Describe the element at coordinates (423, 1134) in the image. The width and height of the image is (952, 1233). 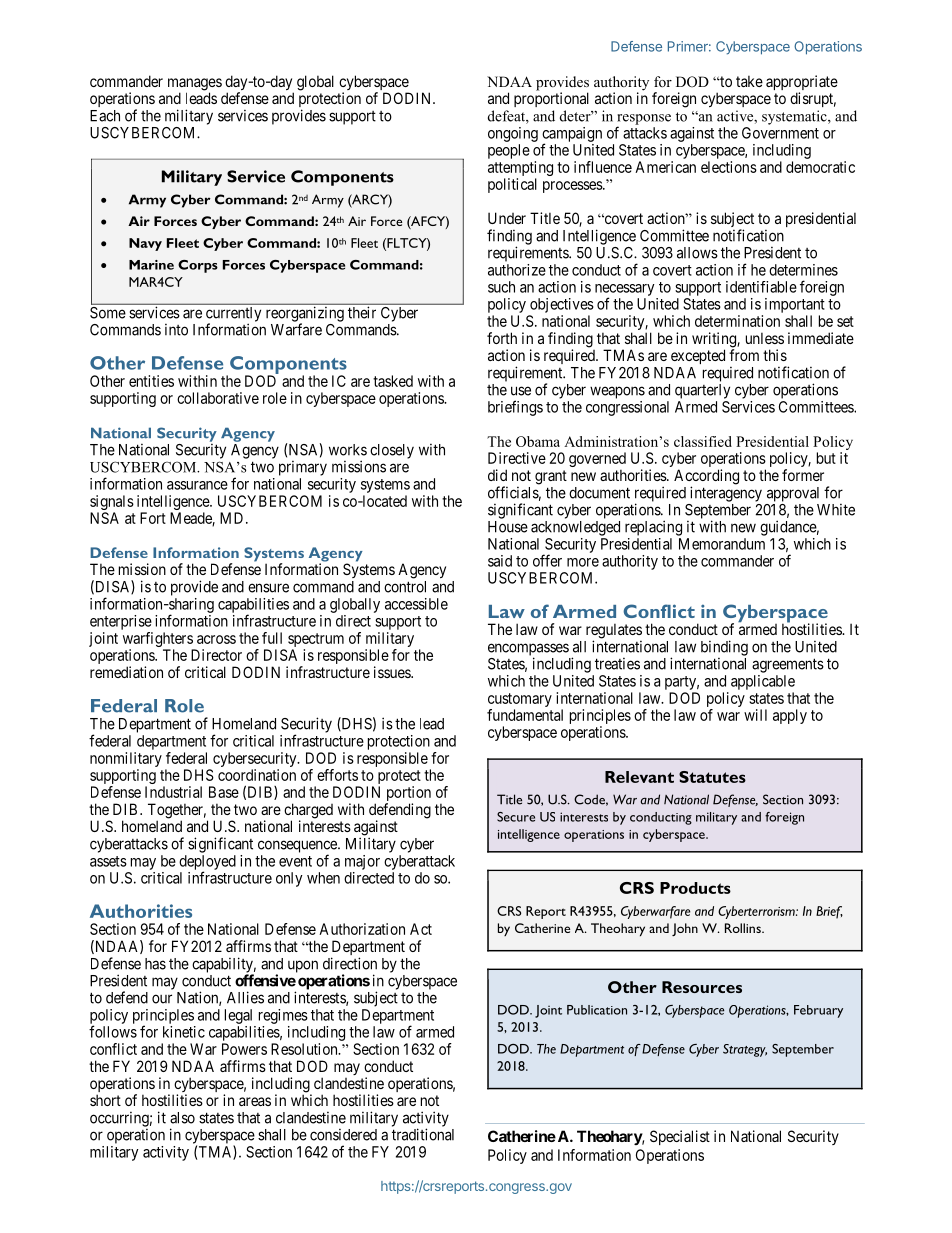
I see `traditional` at that location.
